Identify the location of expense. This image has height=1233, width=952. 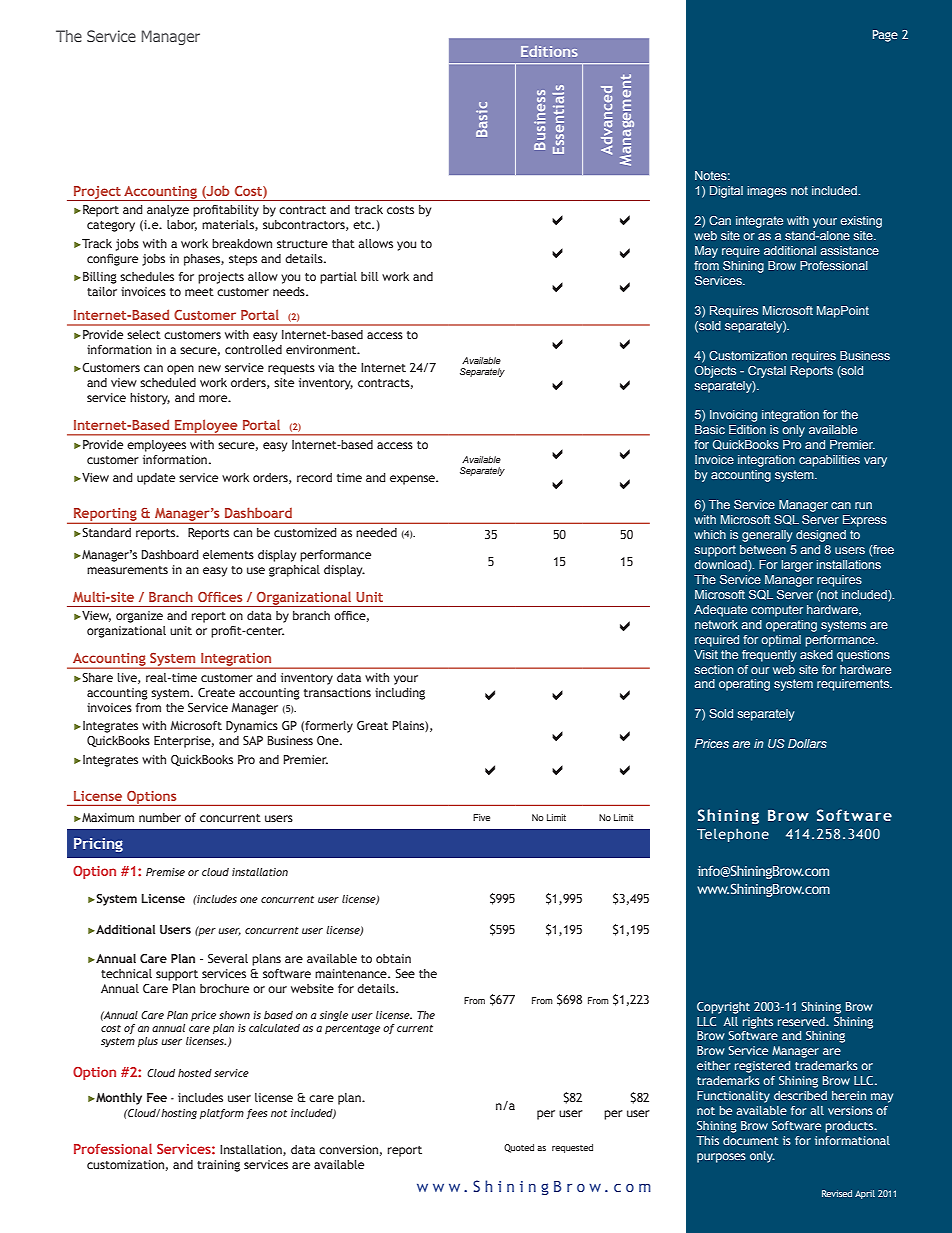
(413, 480).
